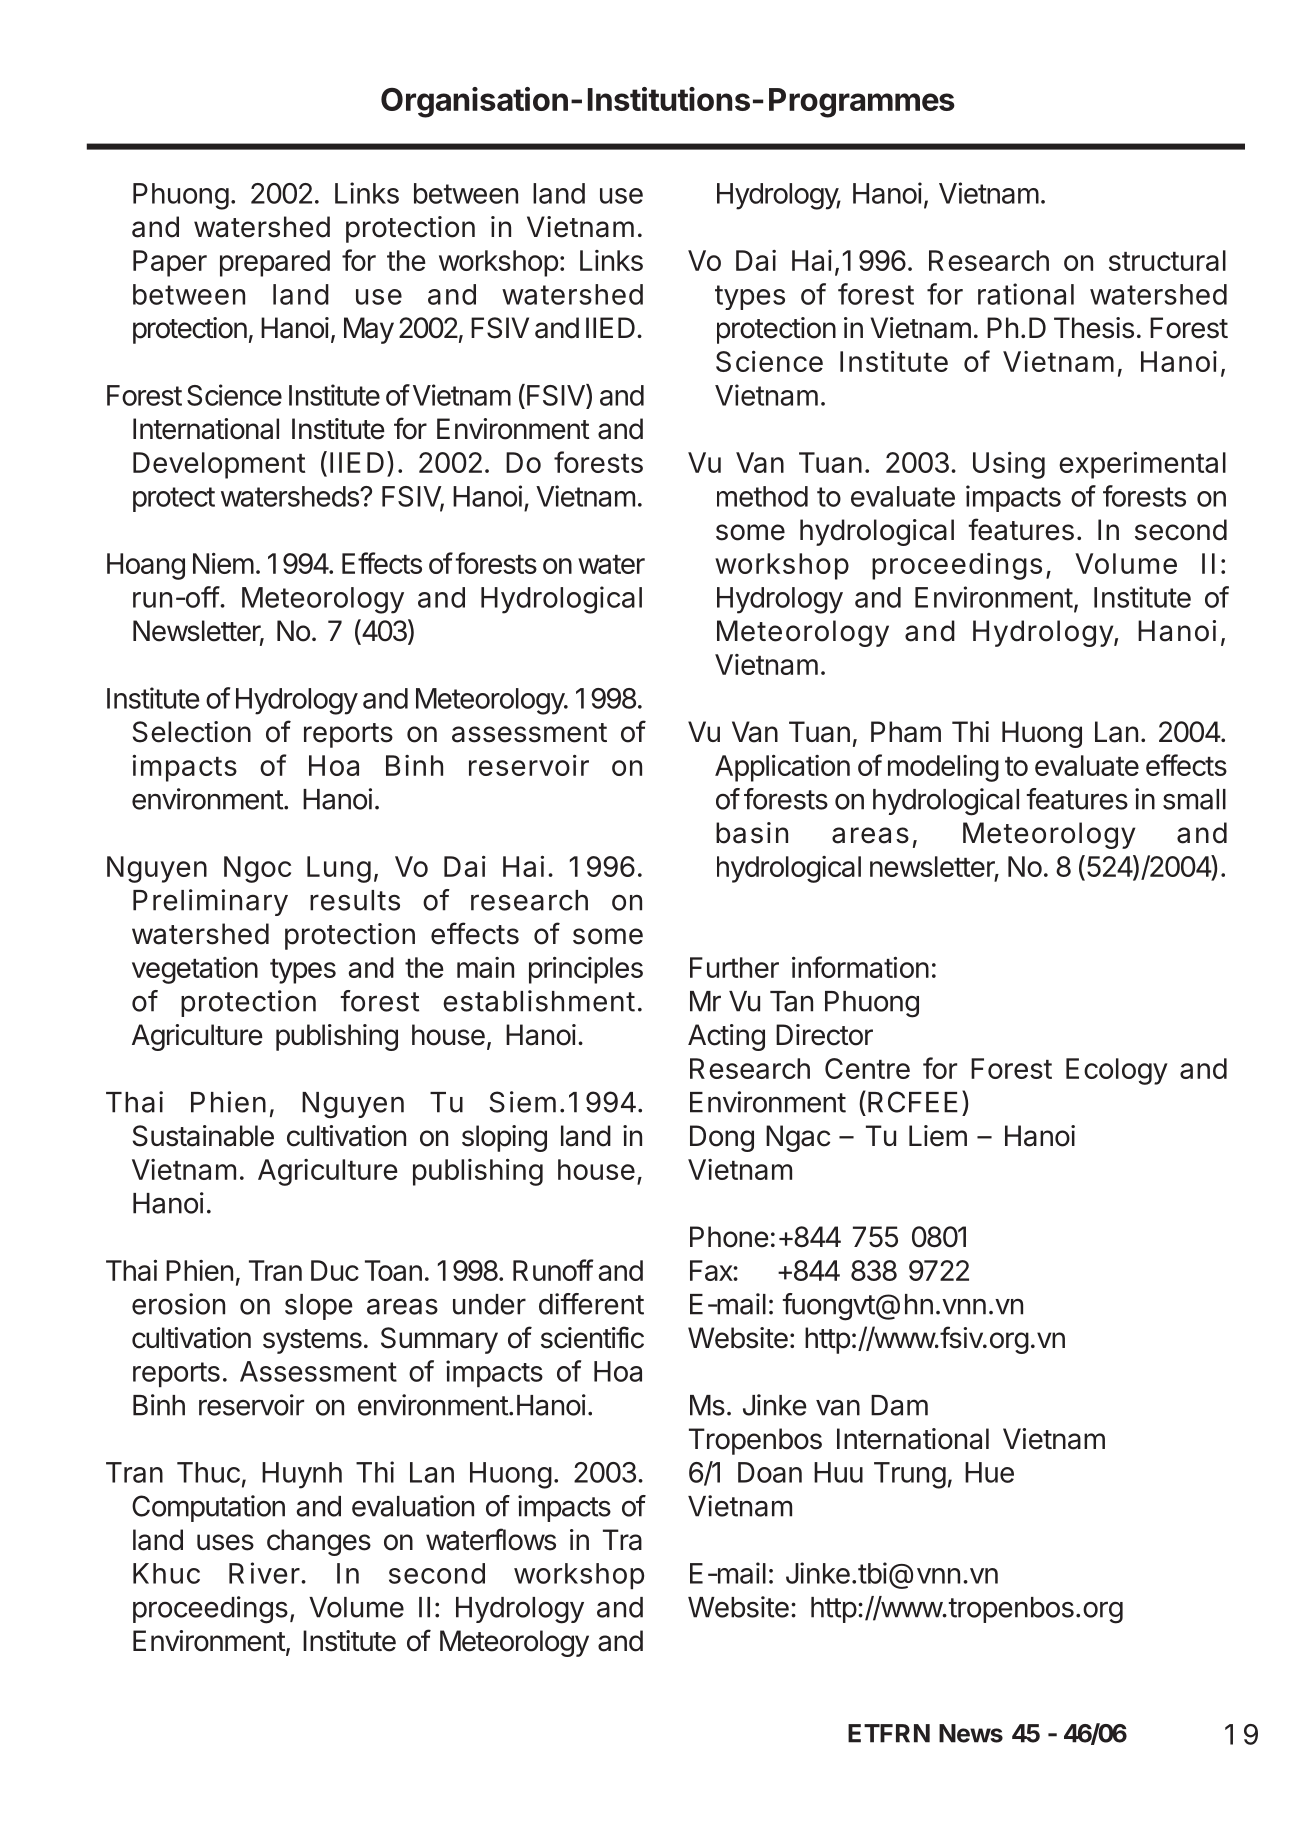  What do you see at coordinates (319, 1542) in the screenshot?
I see `changes` at bounding box center [319, 1542].
